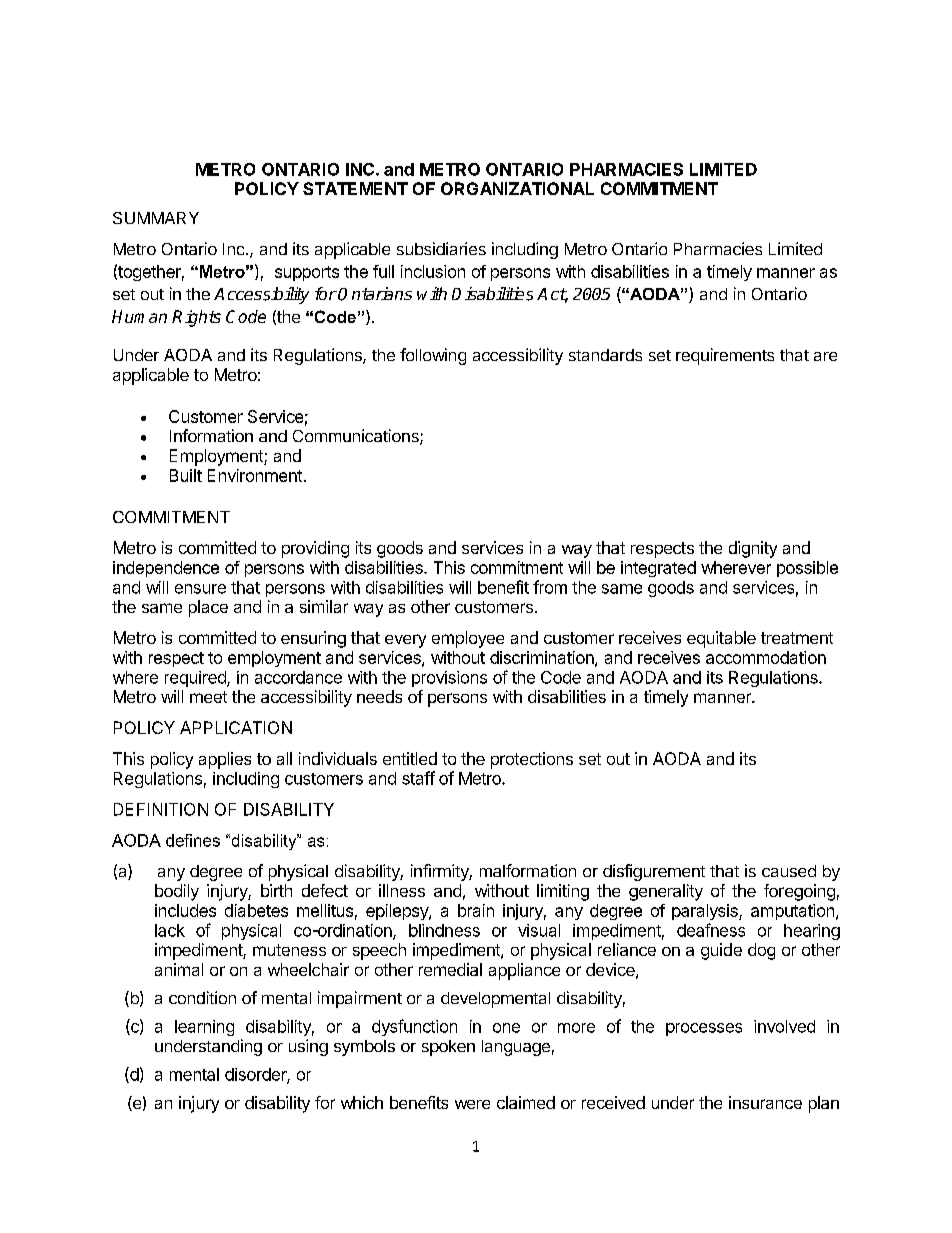 The width and height of the screenshot is (952, 1233). I want to click on learning, so click(204, 1028).
